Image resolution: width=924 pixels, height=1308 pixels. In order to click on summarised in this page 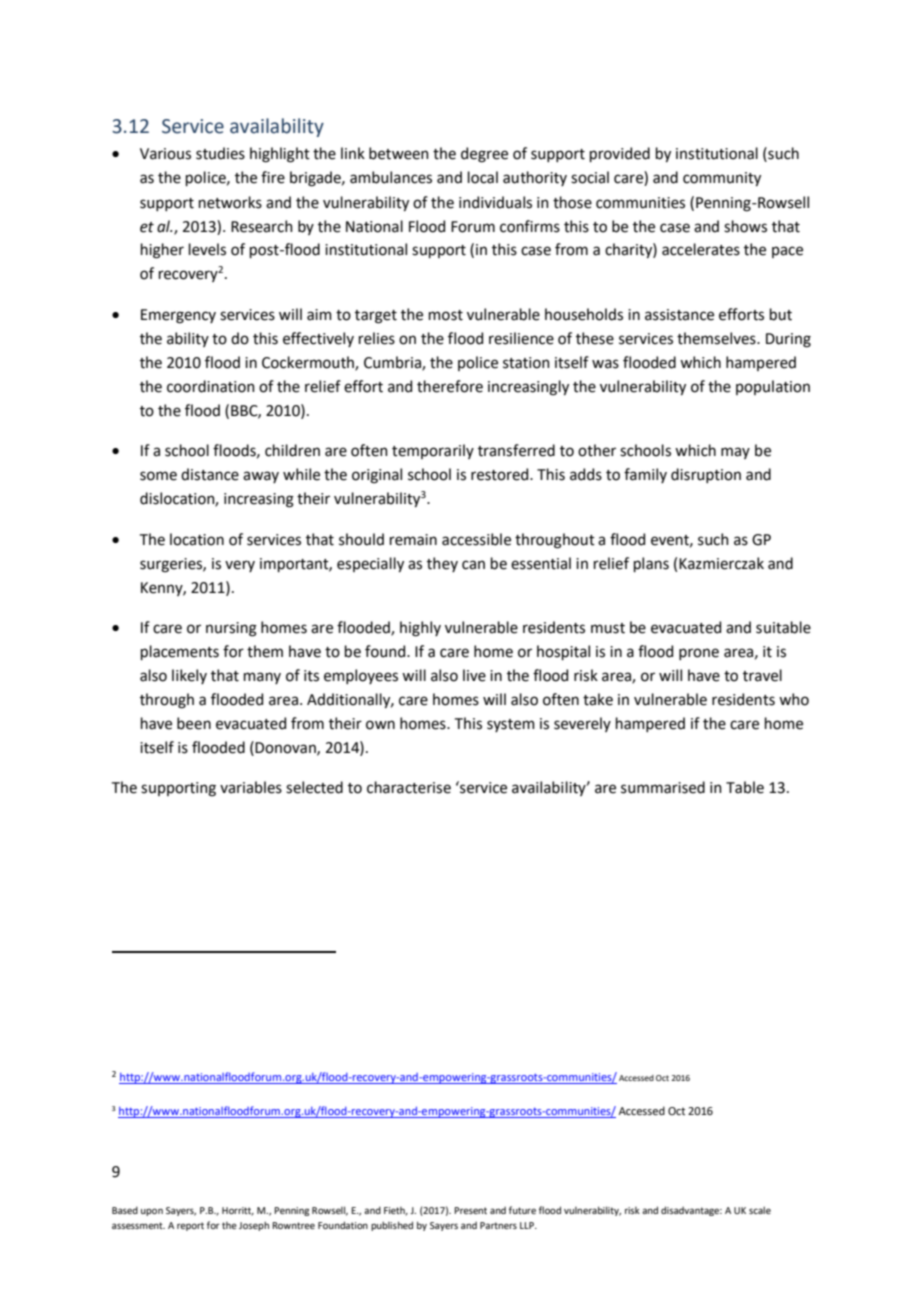, I will do `click(663, 787)`.
